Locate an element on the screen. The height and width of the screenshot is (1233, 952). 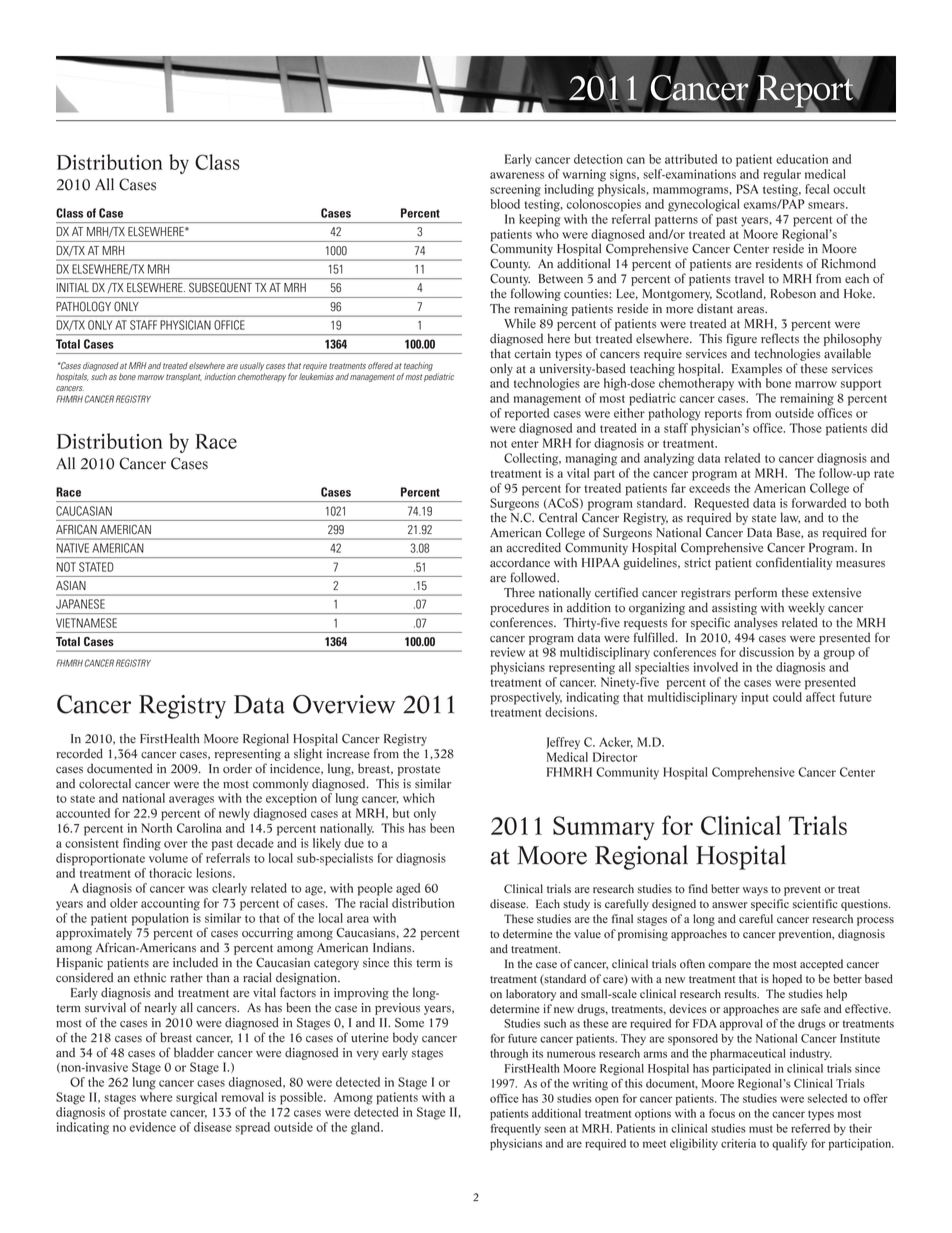
forwarded is located at coordinates (819, 501).
